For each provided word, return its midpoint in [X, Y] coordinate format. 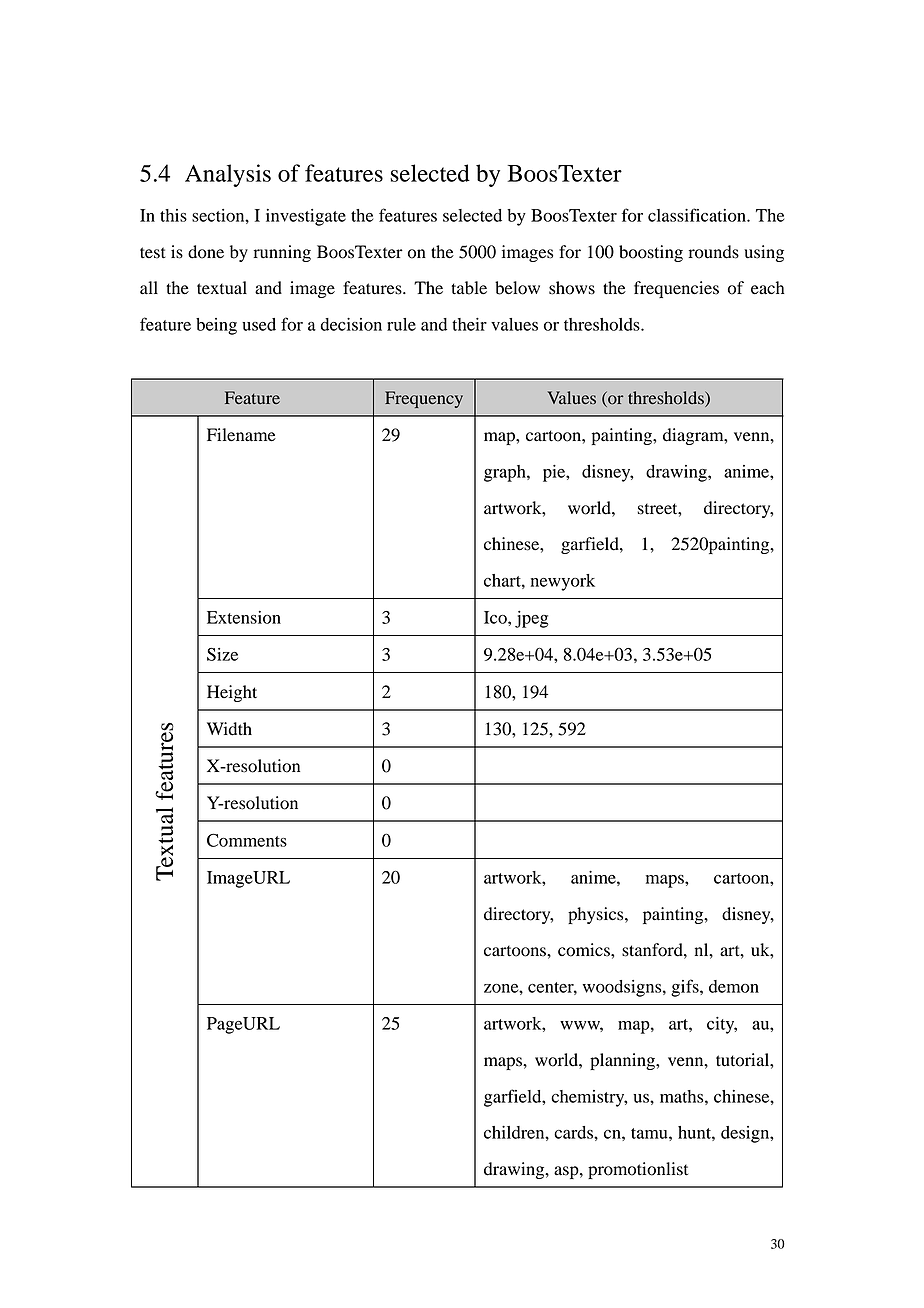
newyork [563, 582]
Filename [241, 435]
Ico [496, 617]
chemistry [589, 1098]
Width [229, 729]
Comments [247, 840]
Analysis [228, 175]
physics [597, 915]
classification [698, 215]
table [469, 288]
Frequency [424, 399]
